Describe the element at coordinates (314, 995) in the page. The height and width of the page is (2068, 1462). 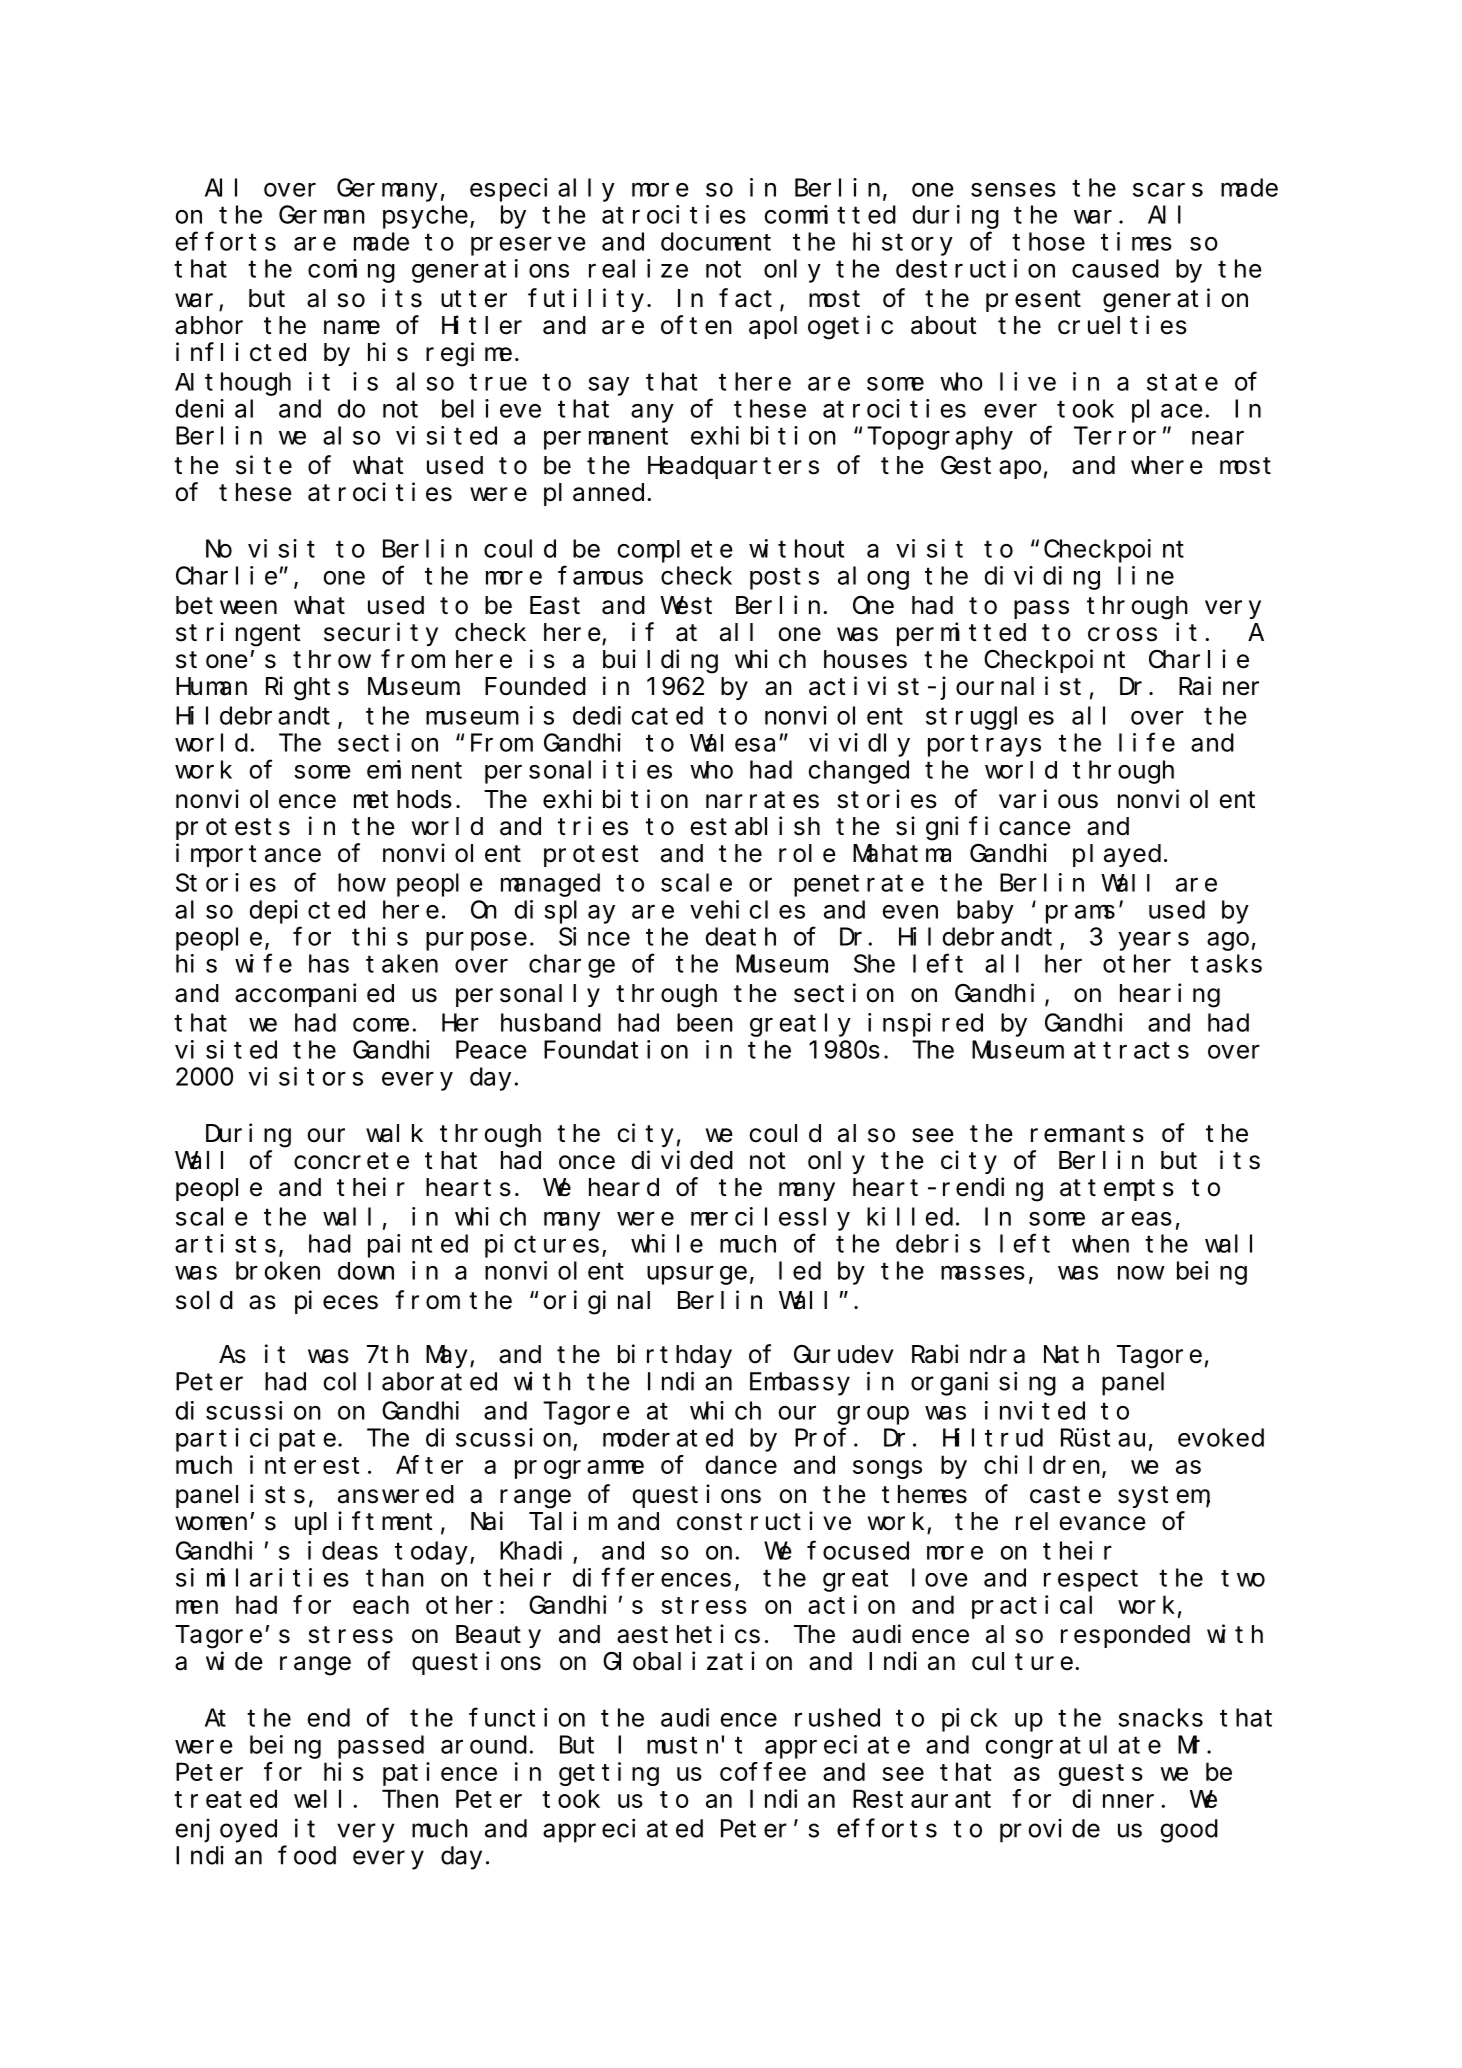
I see `accompanied` at that location.
